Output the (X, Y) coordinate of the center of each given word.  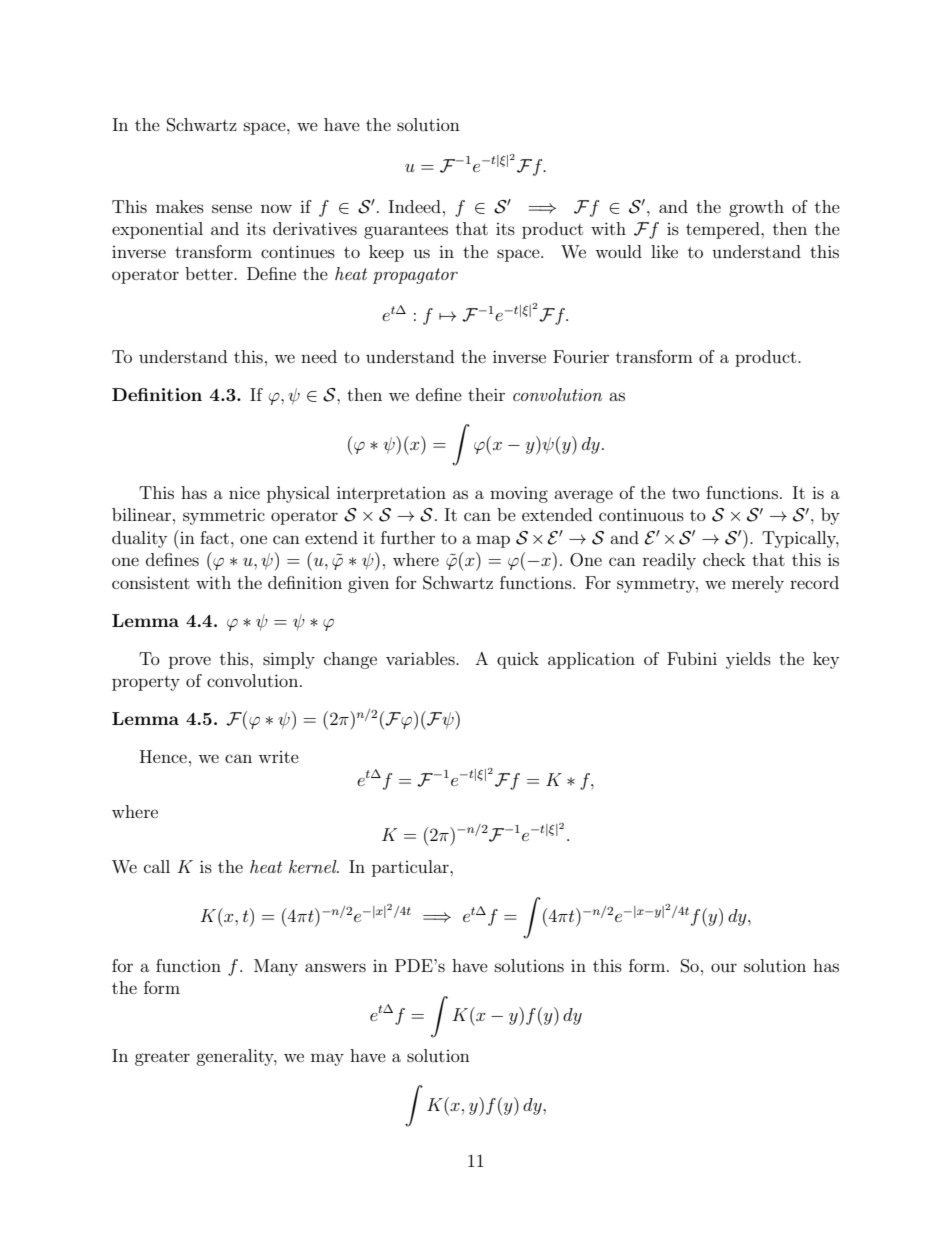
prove (190, 662)
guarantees (406, 231)
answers (335, 967)
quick (518, 660)
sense (232, 208)
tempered (724, 230)
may (327, 1059)
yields (748, 660)
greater (162, 1058)
